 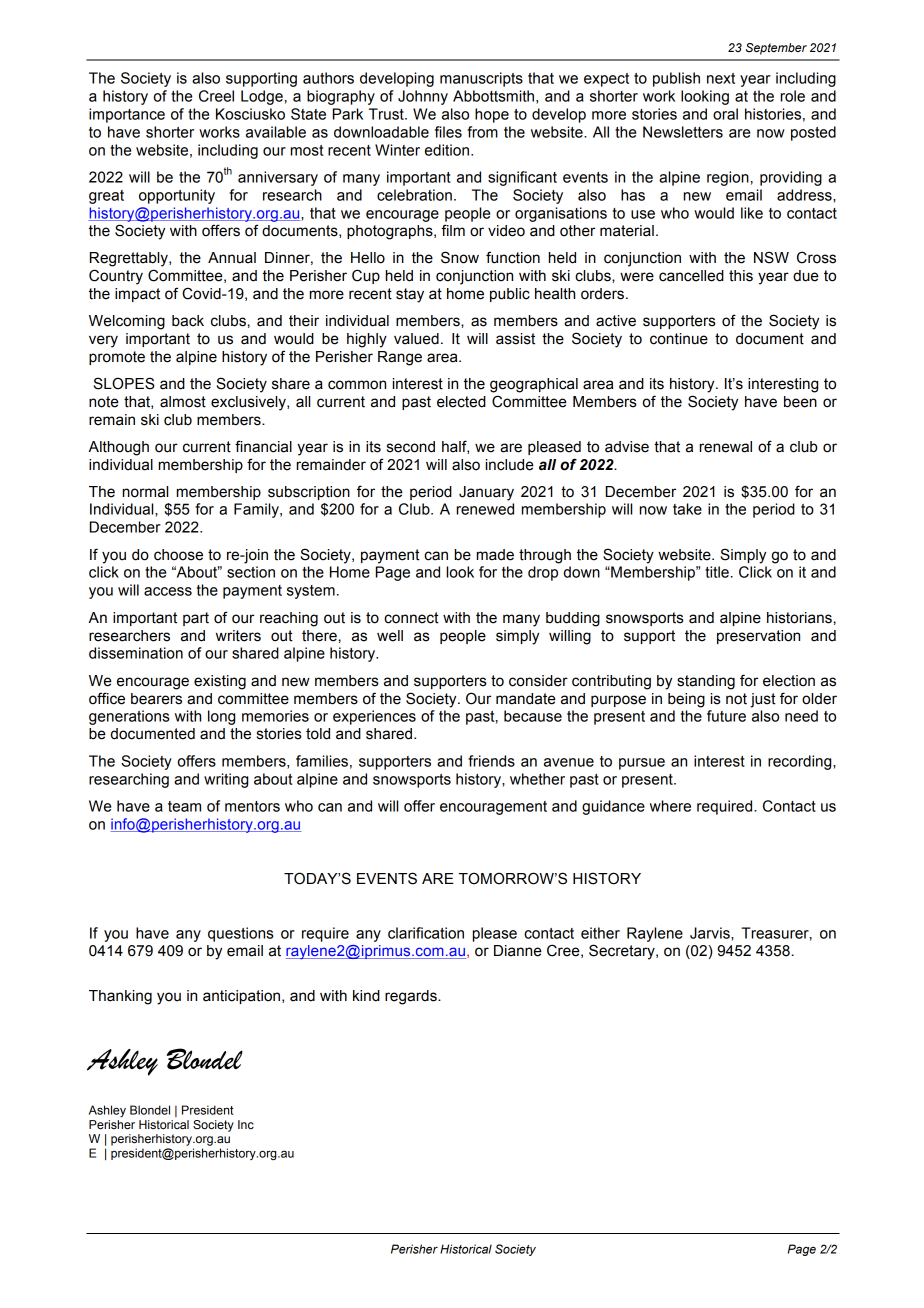 I want to click on Jarvis, so click(x=711, y=933).
